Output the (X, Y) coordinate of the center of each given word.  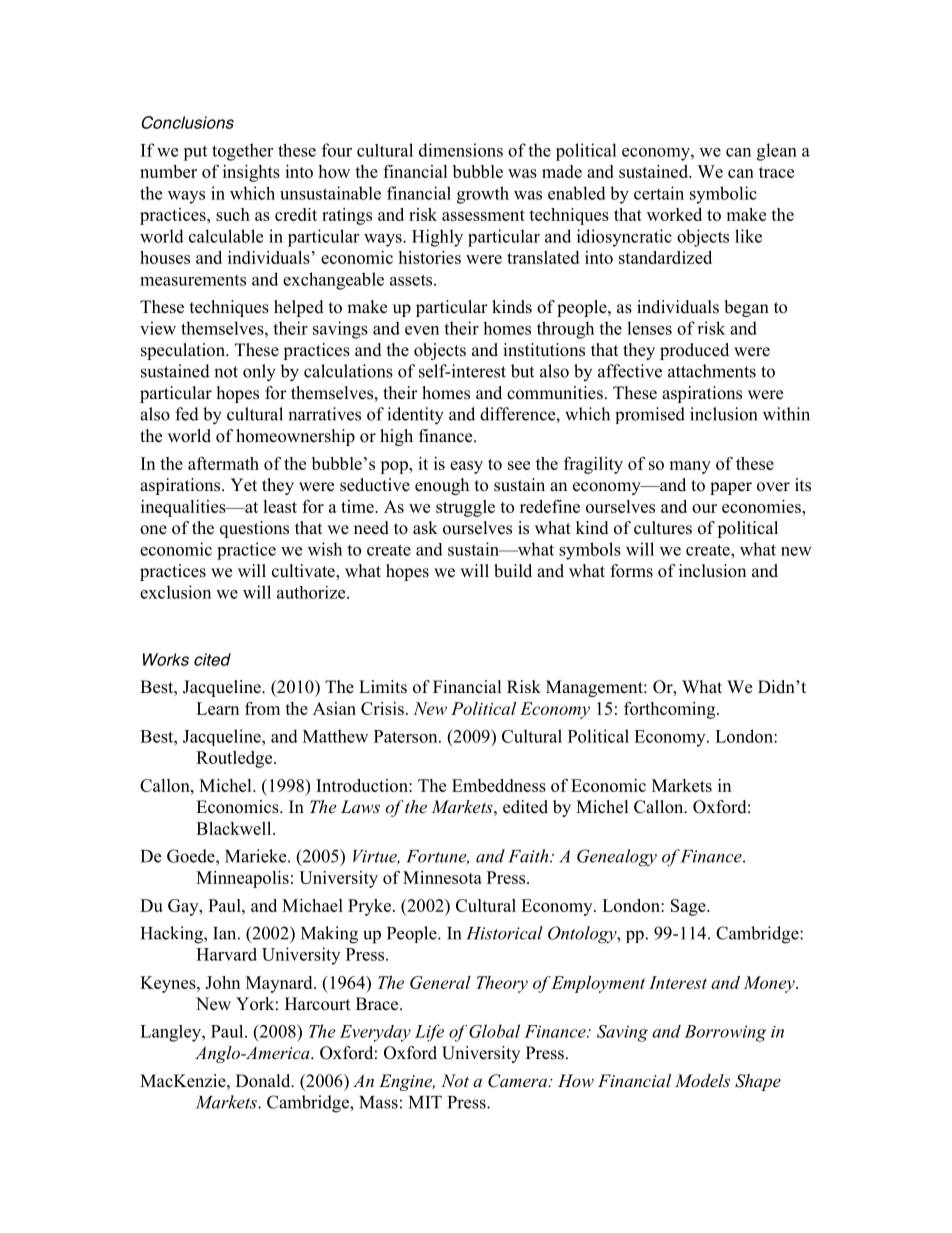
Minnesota (442, 877)
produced (694, 351)
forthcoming (671, 710)
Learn (217, 708)
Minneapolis (242, 879)
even (422, 330)
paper (731, 488)
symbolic (723, 195)
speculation (184, 351)
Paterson (407, 736)
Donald (264, 1081)
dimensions (461, 150)
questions (254, 529)
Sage (689, 907)
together (242, 152)
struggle (465, 508)
